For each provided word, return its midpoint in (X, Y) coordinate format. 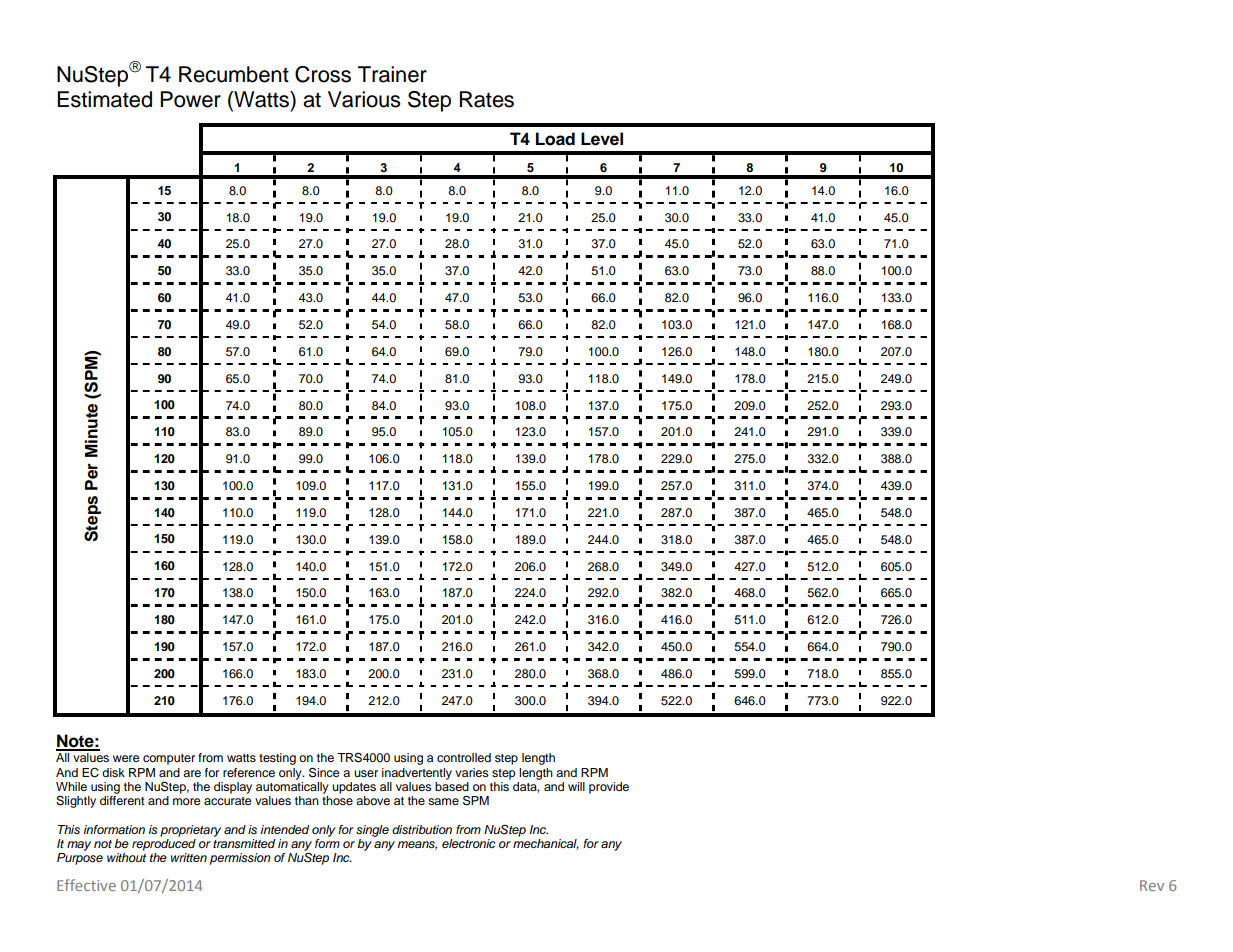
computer (169, 759)
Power (190, 99)
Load (555, 139)
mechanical (546, 844)
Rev (1152, 885)
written (189, 857)
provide (609, 788)
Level (602, 139)
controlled (464, 757)
